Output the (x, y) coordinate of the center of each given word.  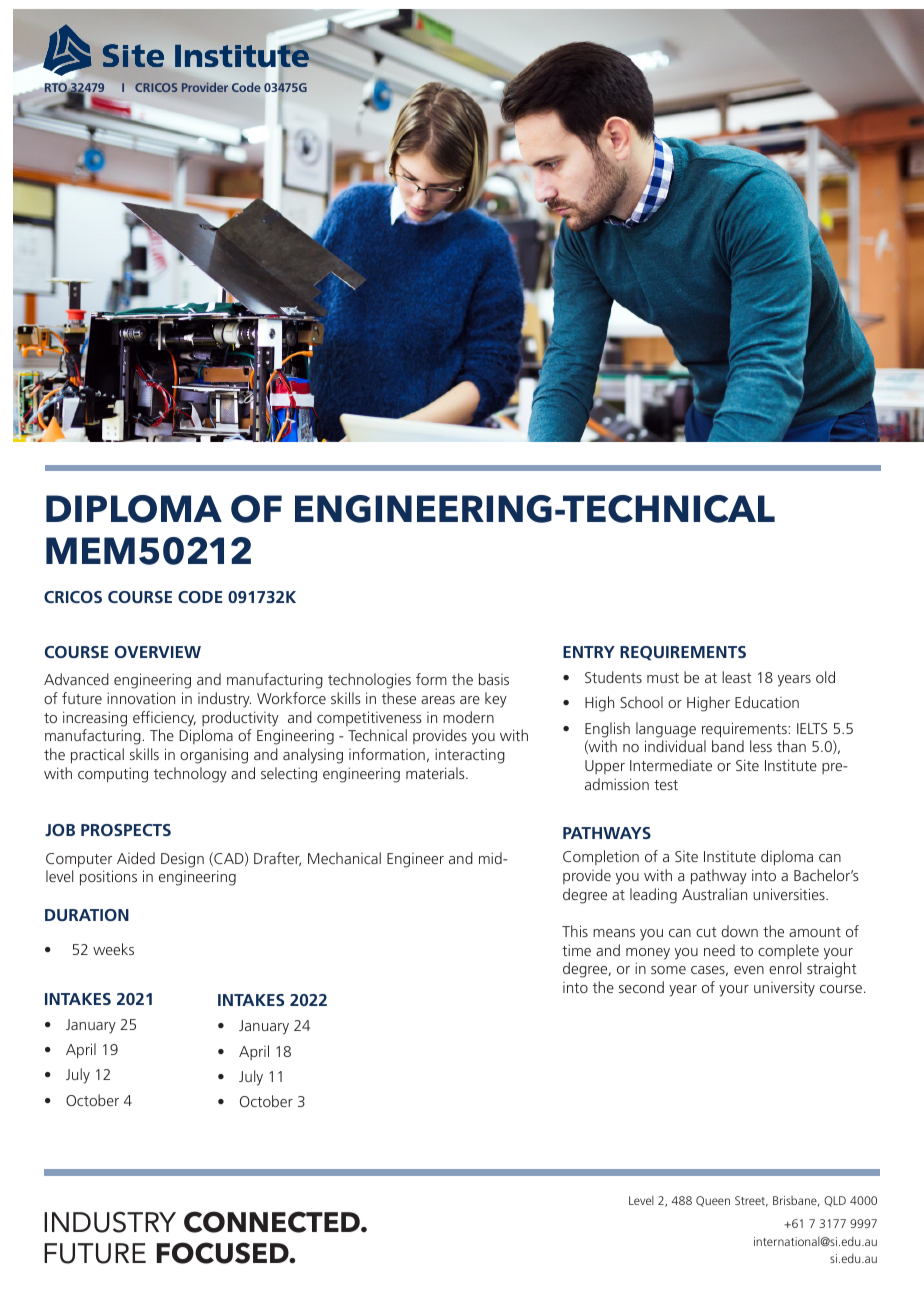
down (740, 931)
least (737, 677)
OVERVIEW (158, 652)
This (575, 931)
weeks (113, 949)
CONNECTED (273, 1222)
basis (494, 679)
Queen (713, 1201)
